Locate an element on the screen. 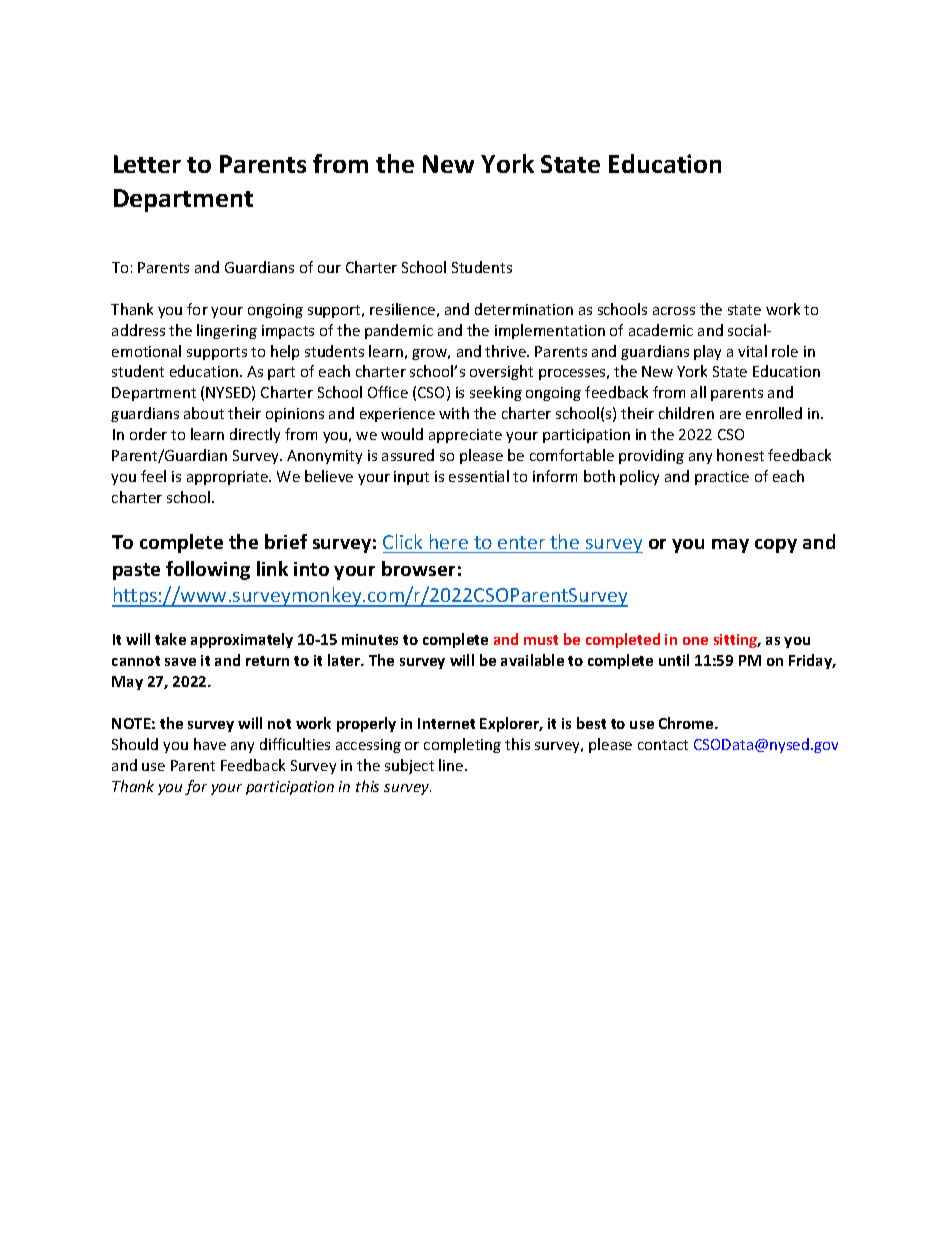 This screenshot has height=1233, width=952. essential is located at coordinates (479, 476).
